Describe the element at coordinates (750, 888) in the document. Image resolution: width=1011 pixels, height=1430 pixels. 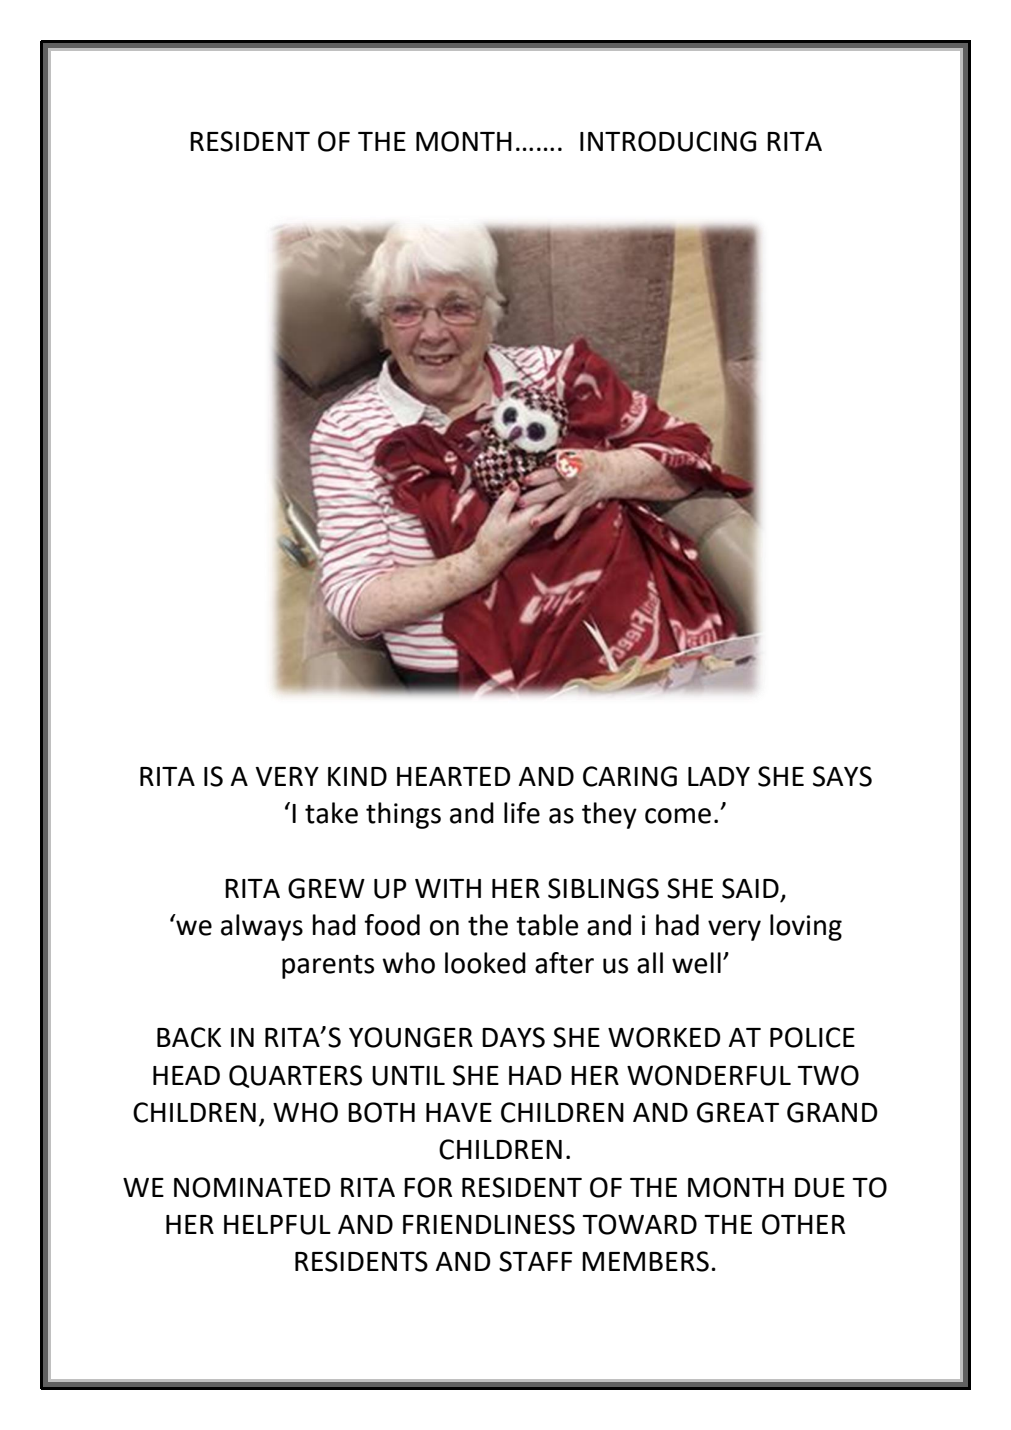
I see `SAID` at that location.
